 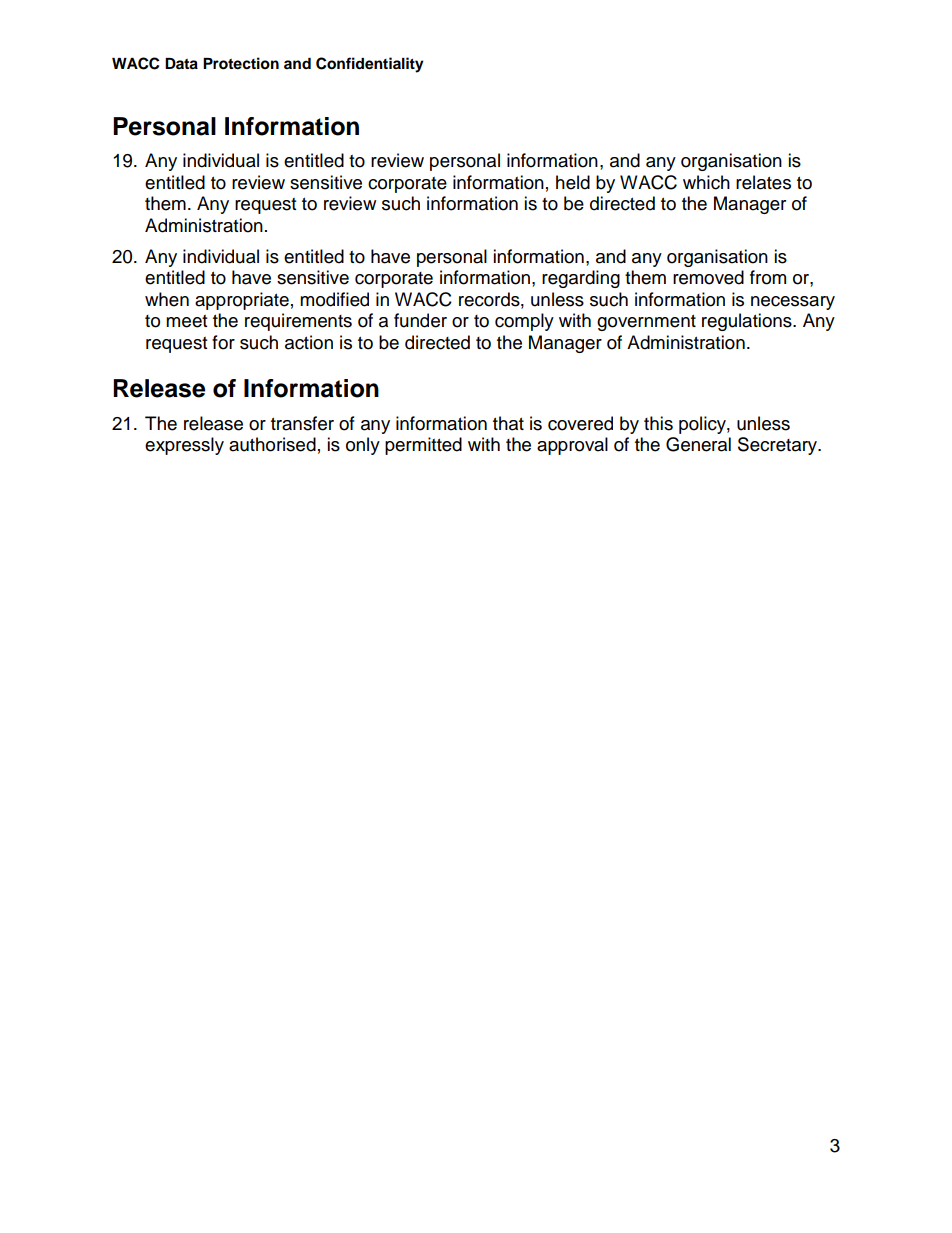 I want to click on authorised, so click(x=272, y=444).
